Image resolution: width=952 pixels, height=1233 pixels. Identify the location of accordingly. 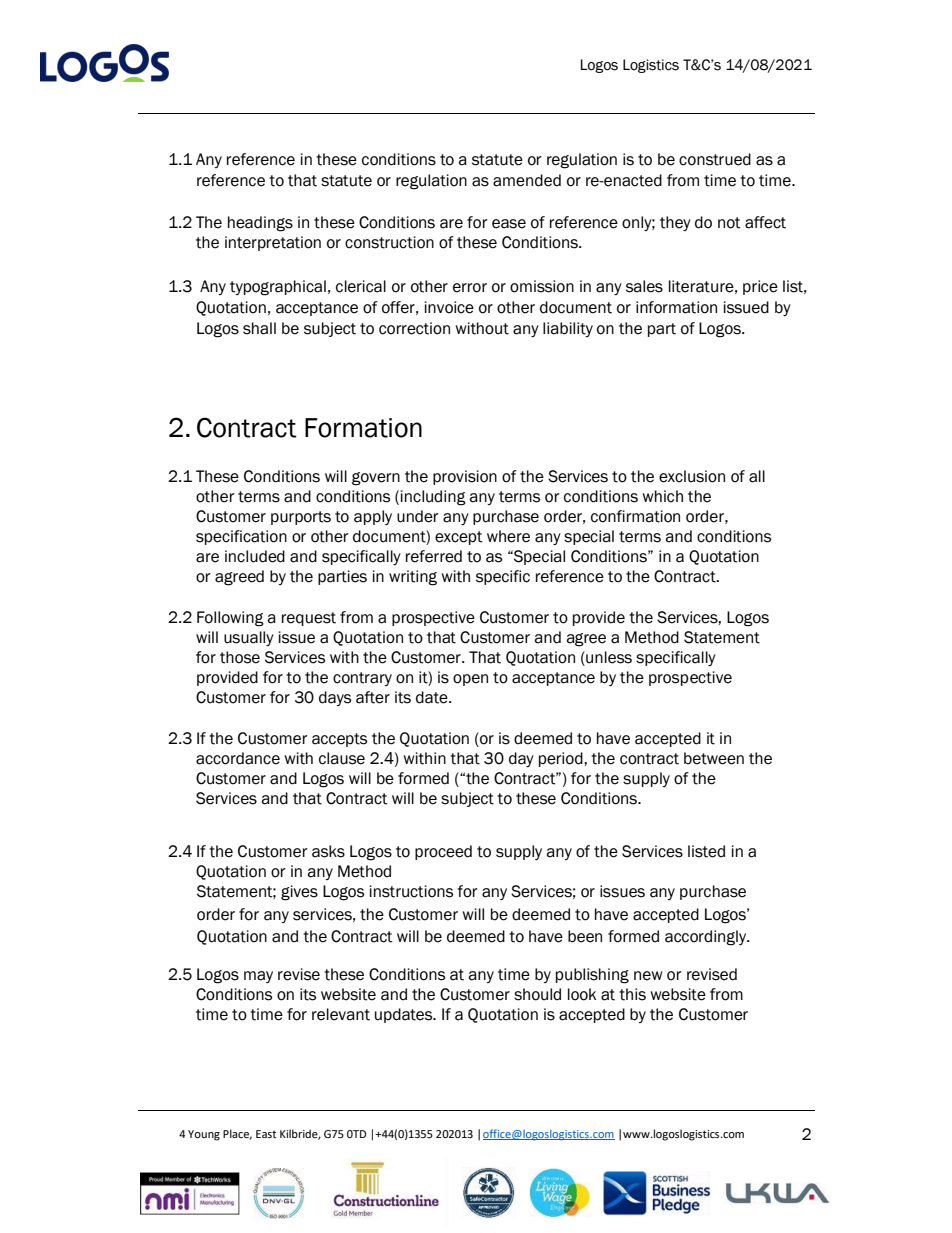
(707, 938).
